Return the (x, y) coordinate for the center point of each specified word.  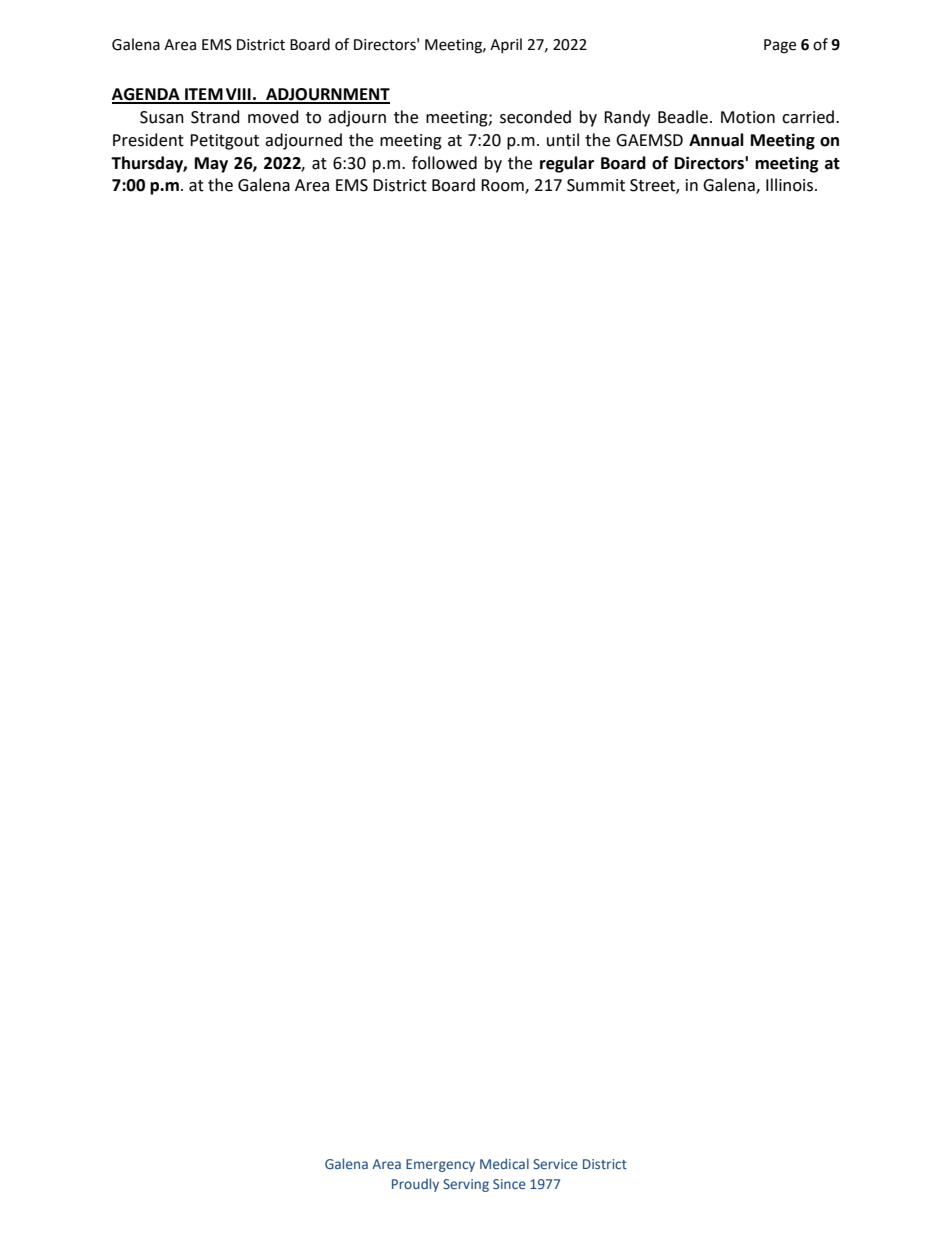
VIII (238, 95)
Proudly (415, 1185)
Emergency (440, 1165)
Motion (748, 117)
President (148, 140)
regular (567, 164)
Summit (596, 185)
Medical (504, 1163)
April (506, 45)
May (211, 165)
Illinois (791, 185)
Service (555, 1164)
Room (503, 186)
